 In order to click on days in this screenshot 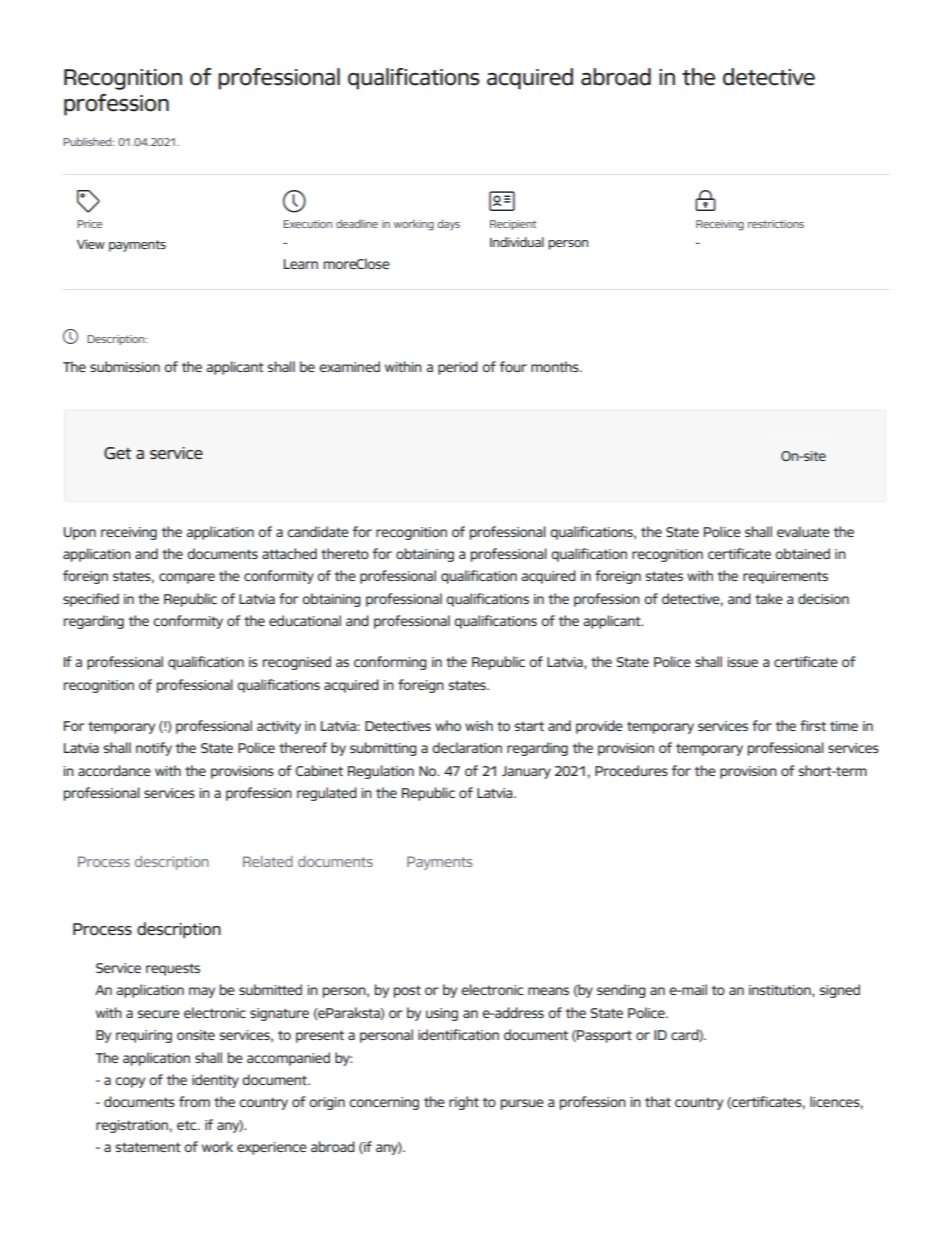, I will do `click(448, 224)`.
